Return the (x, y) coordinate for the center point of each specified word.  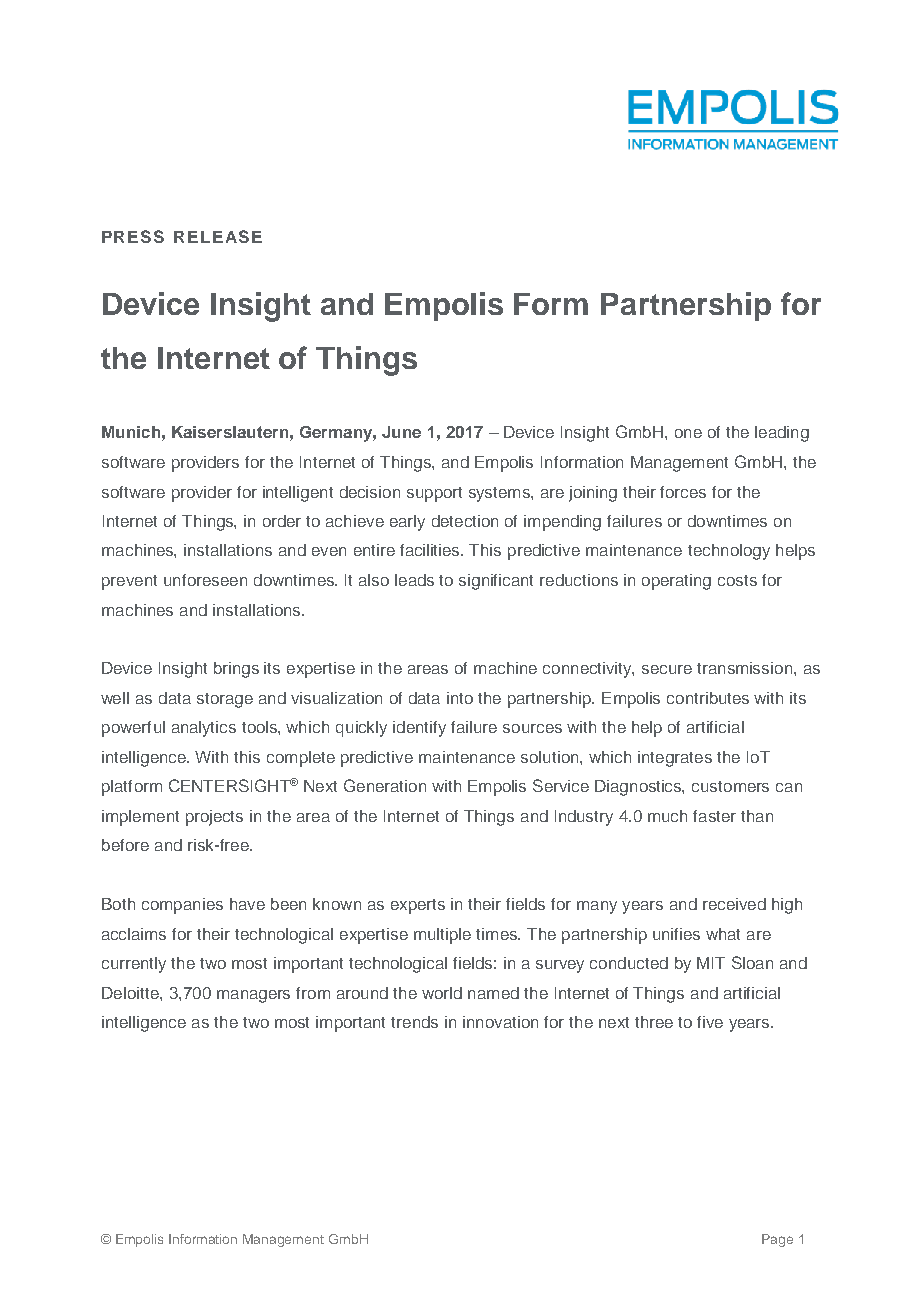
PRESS (133, 236)
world (442, 993)
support (434, 494)
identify (419, 729)
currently (134, 965)
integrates (675, 759)
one (688, 433)
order (282, 521)
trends (414, 1022)
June (401, 432)
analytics (204, 729)
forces (683, 492)
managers (253, 996)
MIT (711, 963)
